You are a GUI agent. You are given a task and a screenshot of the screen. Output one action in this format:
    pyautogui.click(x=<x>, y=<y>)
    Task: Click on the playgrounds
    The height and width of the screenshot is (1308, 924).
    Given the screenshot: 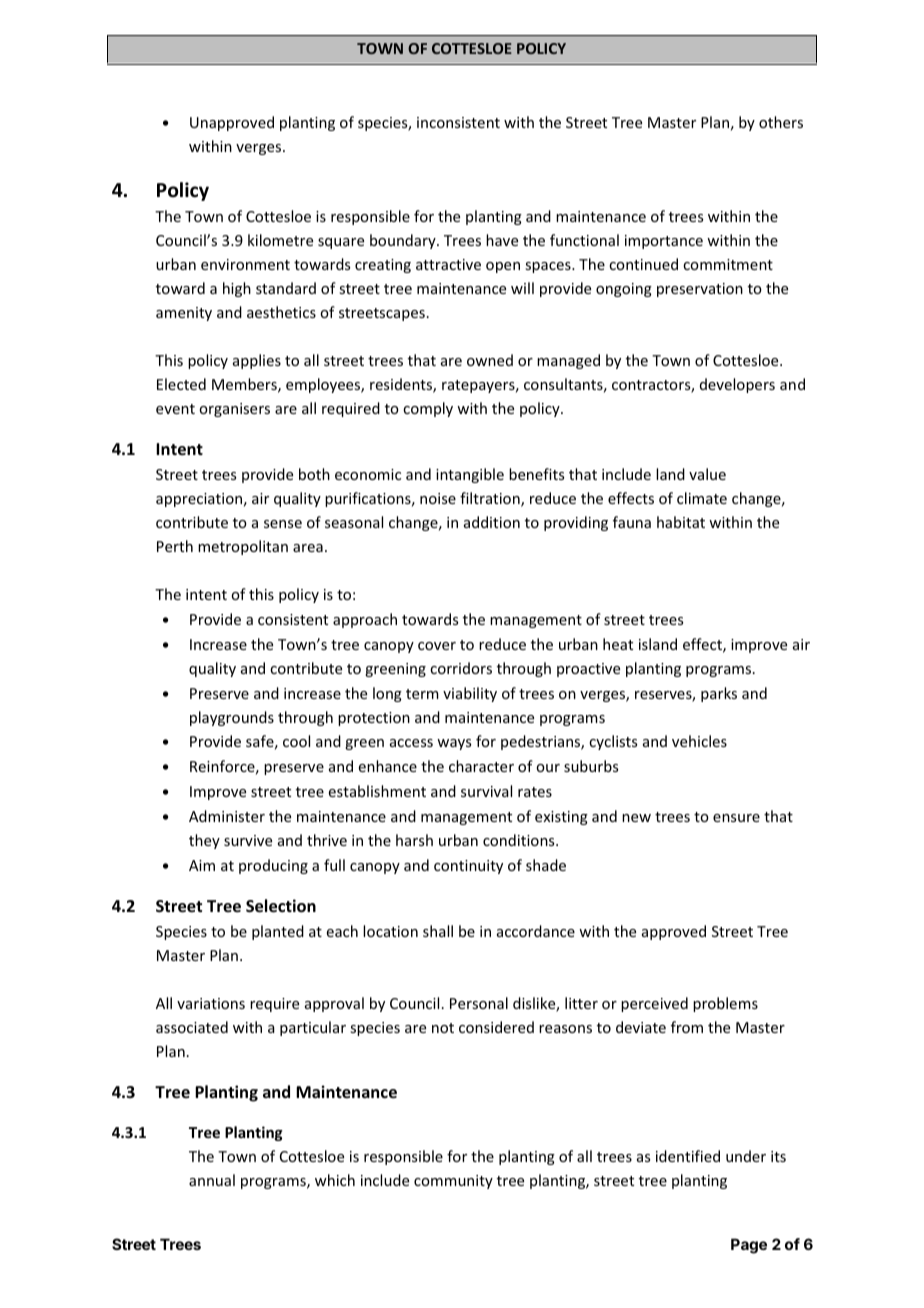 What is the action you would take?
    pyautogui.click(x=232, y=718)
